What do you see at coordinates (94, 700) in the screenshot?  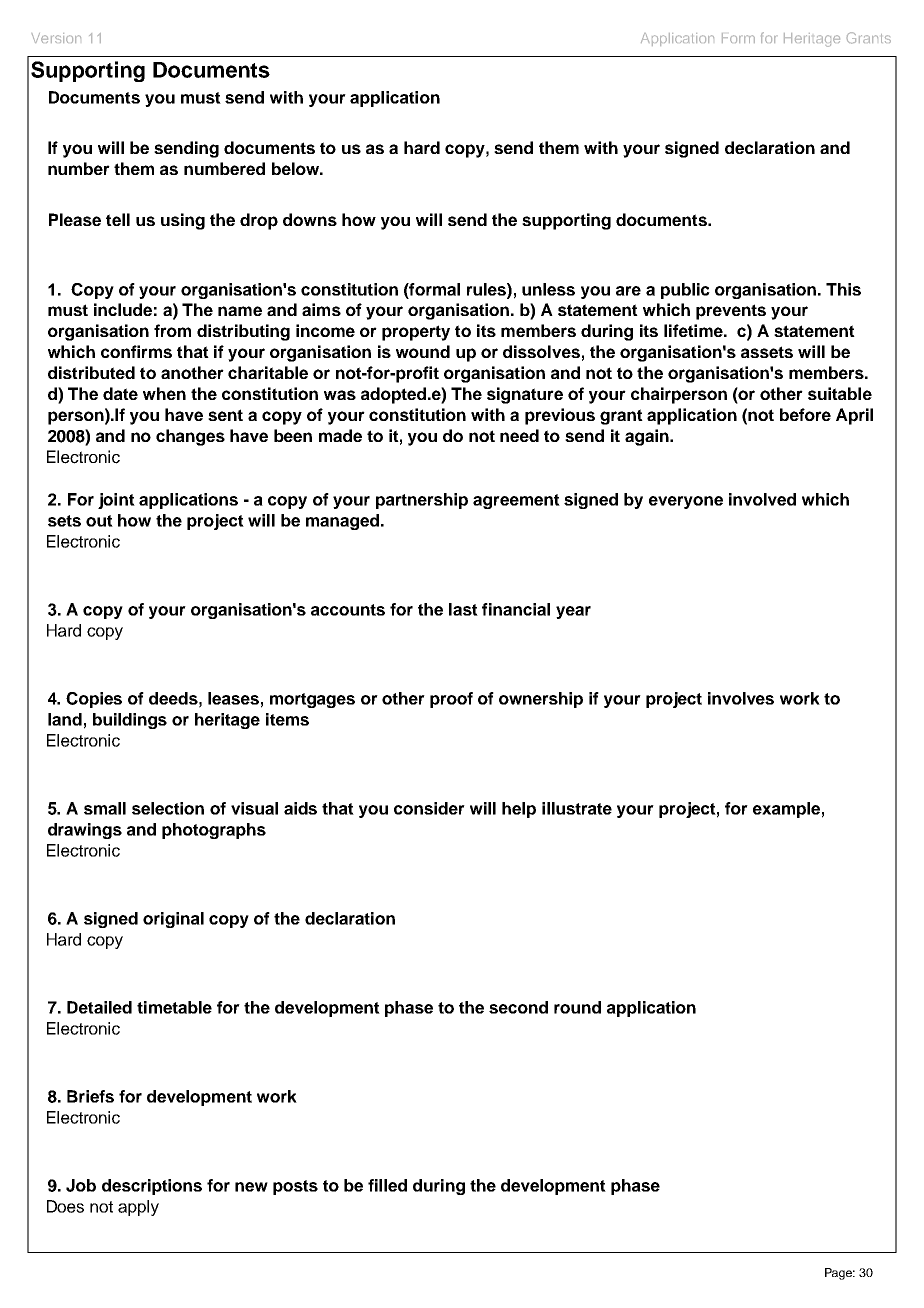 I see `Copies` at bounding box center [94, 700].
